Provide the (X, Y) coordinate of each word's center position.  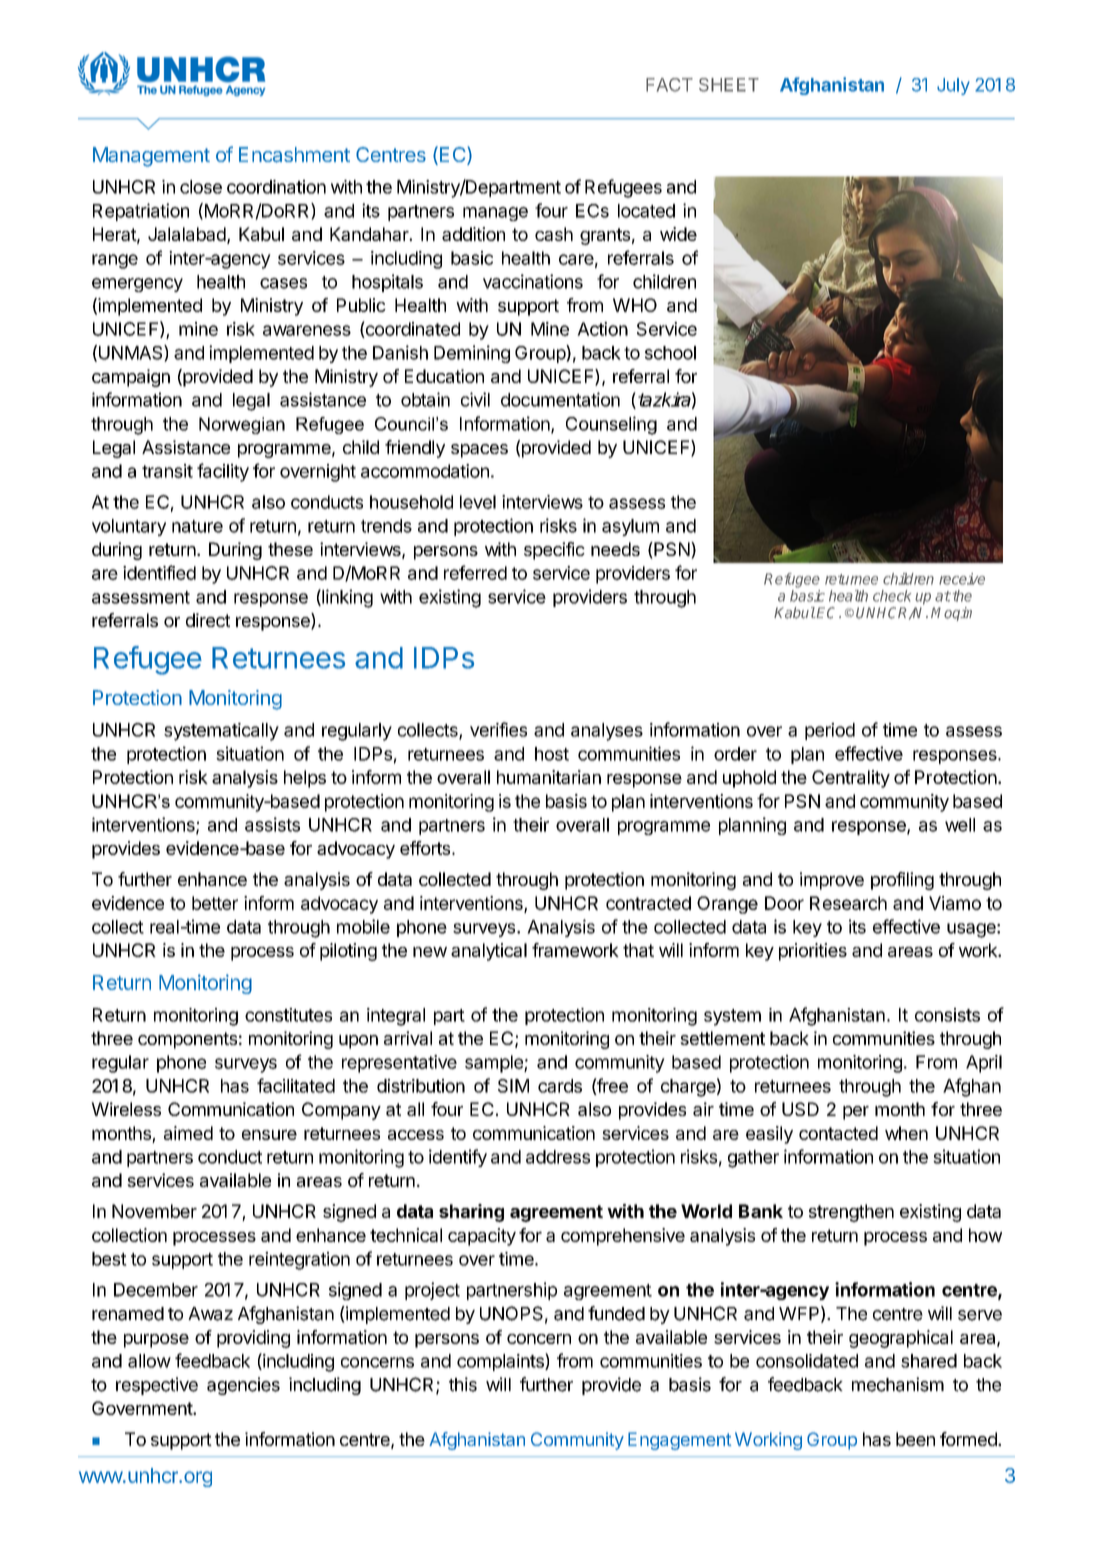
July (953, 86)
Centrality (851, 779)
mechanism (898, 1384)
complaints (501, 1362)
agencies (243, 1386)
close (201, 187)
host (552, 754)
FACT (669, 85)
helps (305, 779)
